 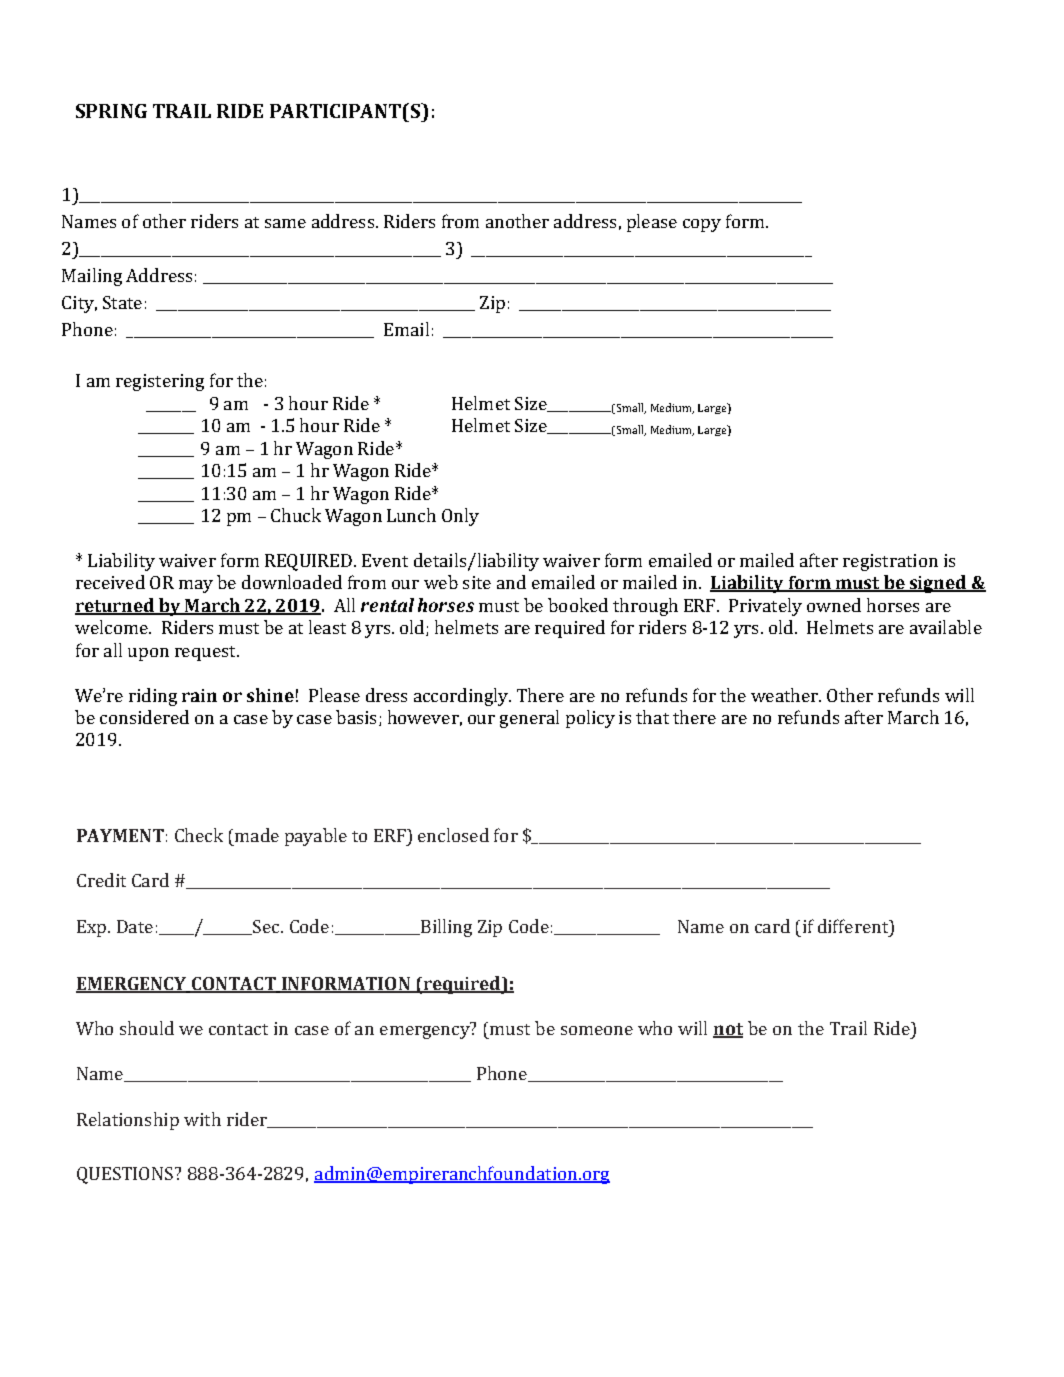 I want to click on booked, so click(x=578, y=605).
